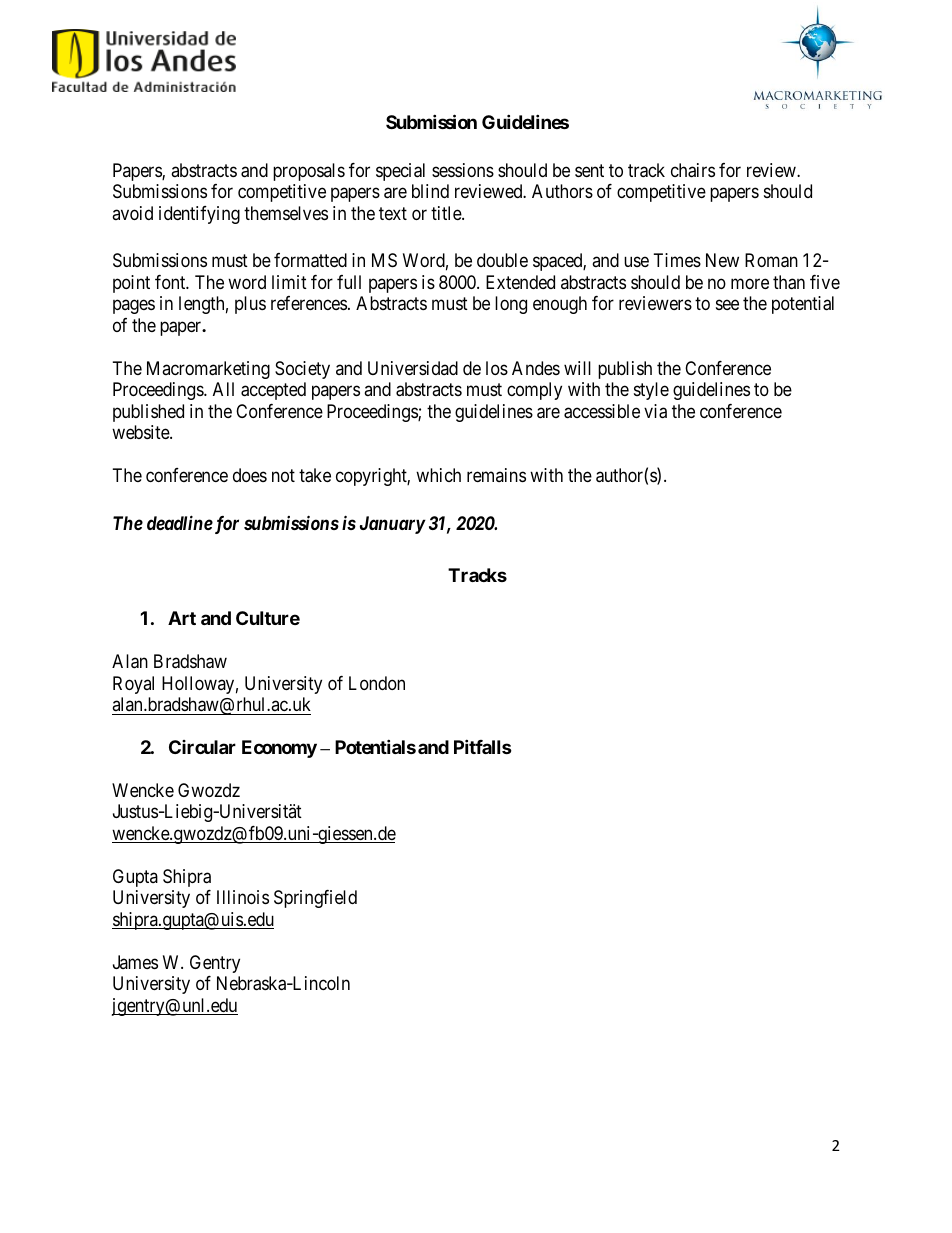 The height and width of the page is (1233, 952). Describe the element at coordinates (377, 683) in the page. I see `London` at that location.
